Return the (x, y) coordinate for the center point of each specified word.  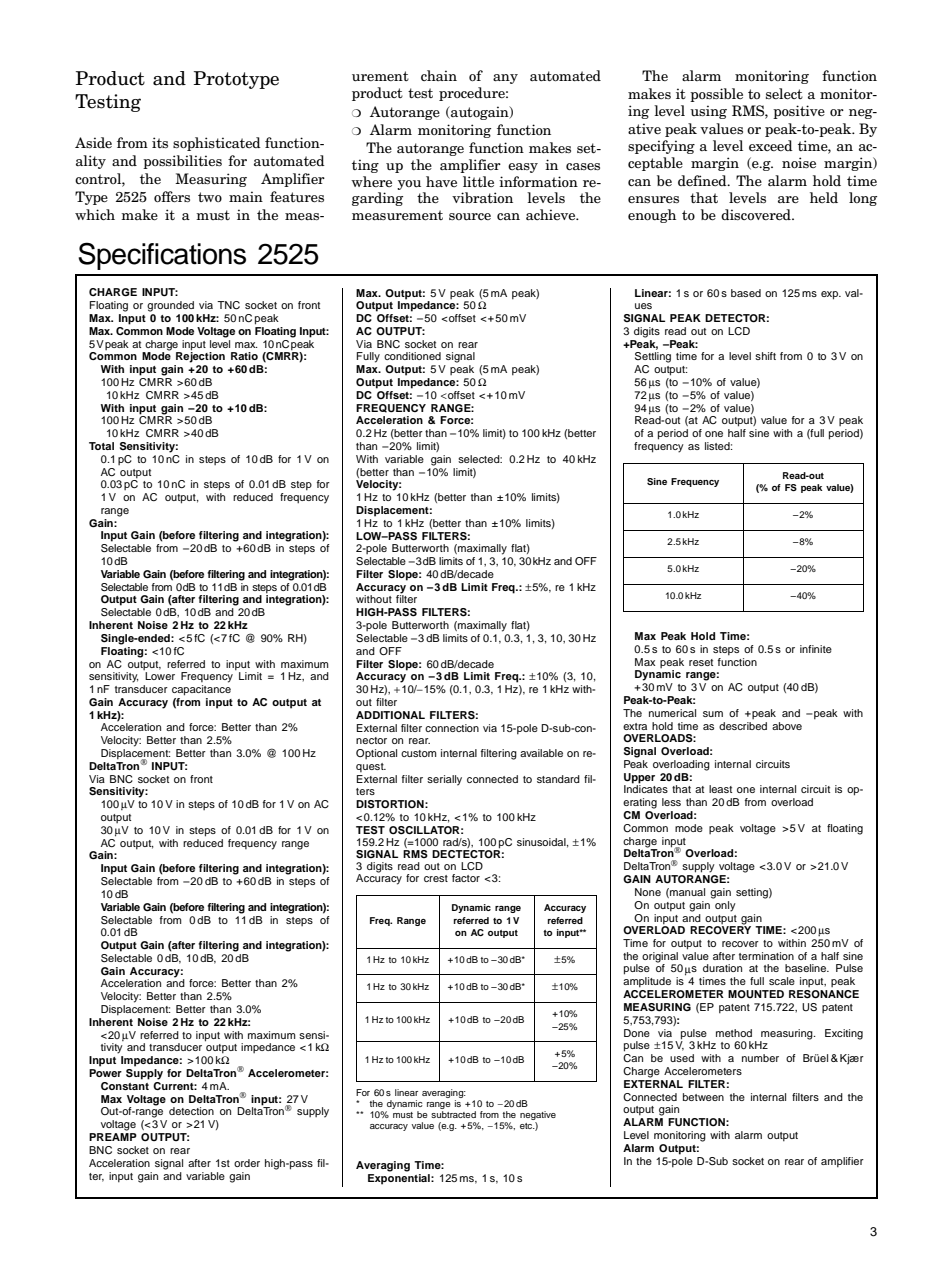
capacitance (201, 690)
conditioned (412, 356)
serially (444, 780)
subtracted (453, 1114)
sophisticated (217, 144)
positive (799, 112)
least (720, 789)
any (505, 79)
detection (191, 1111)
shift (765, 356)
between (703, 1097)
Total (101, 446)
